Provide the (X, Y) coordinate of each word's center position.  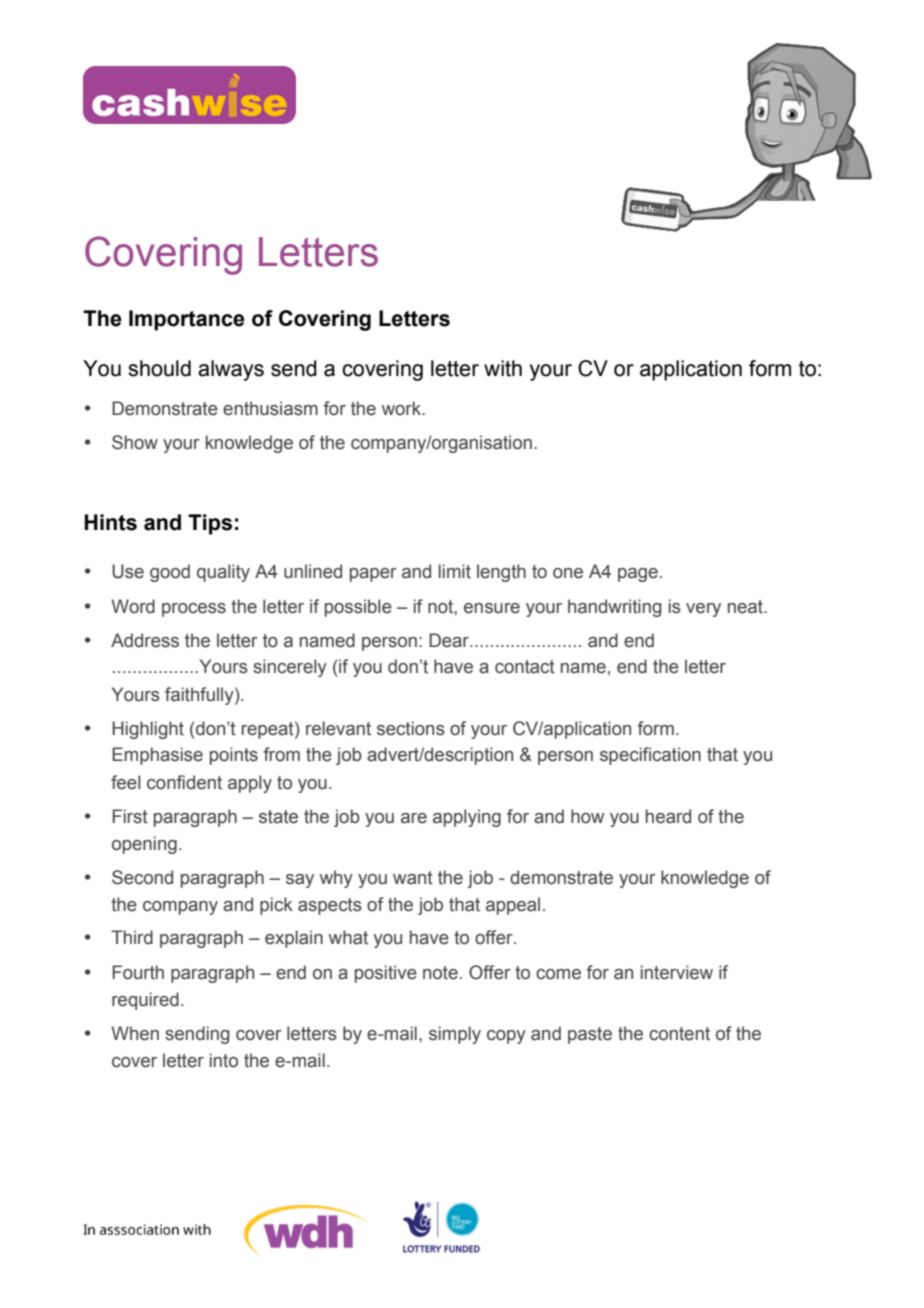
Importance (187, 320)
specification (650, 756)
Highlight (148, 730)
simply (455, 1035)
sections (411, 728)
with (503, 368)
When (135, 1033)
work (403, 408)
